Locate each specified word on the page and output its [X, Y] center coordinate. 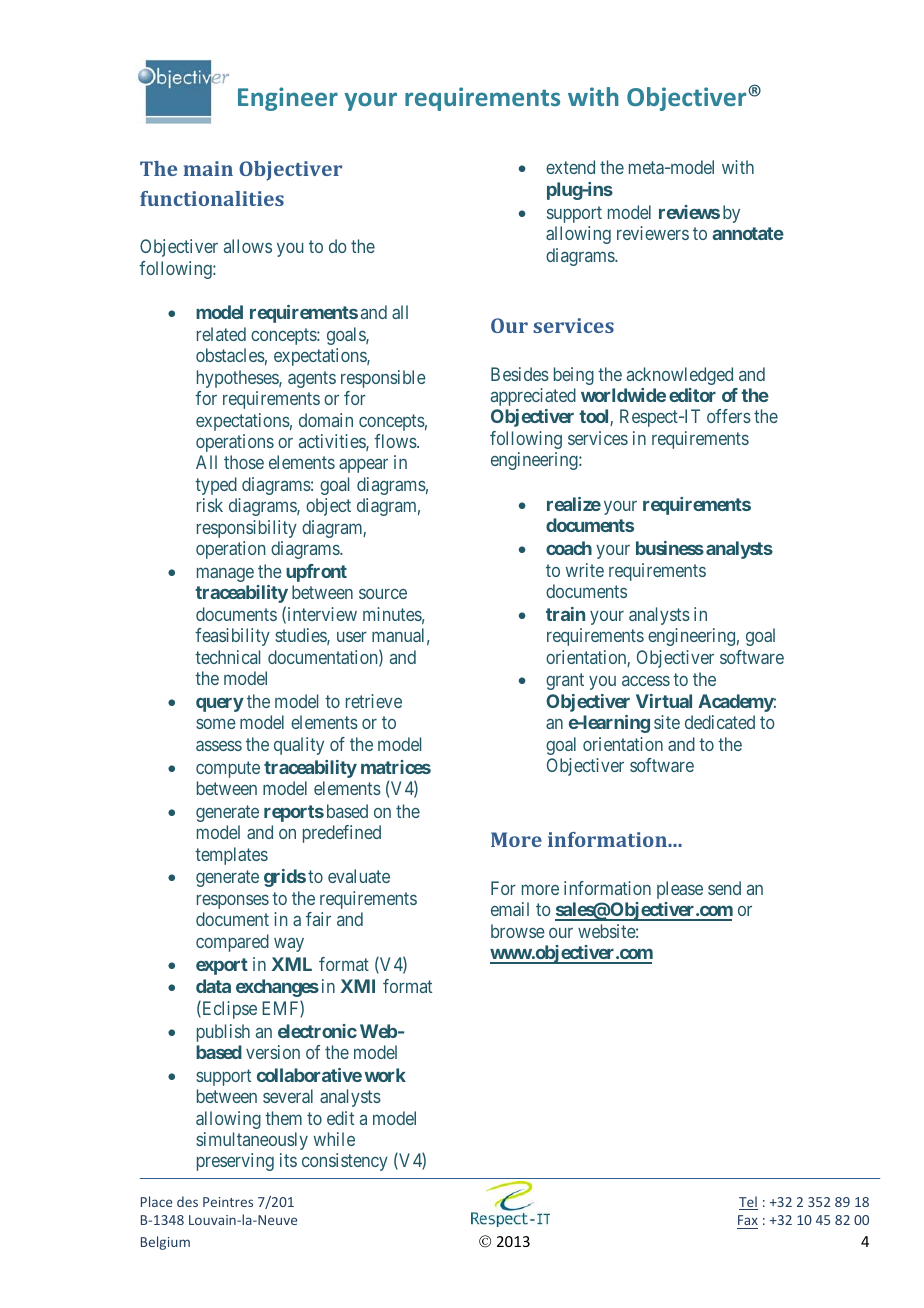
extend [570, 167]
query [220, 705]
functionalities [212, 198]
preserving [235, 1162]
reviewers [653, 233]
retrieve [374, 701]
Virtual [664, 701]
